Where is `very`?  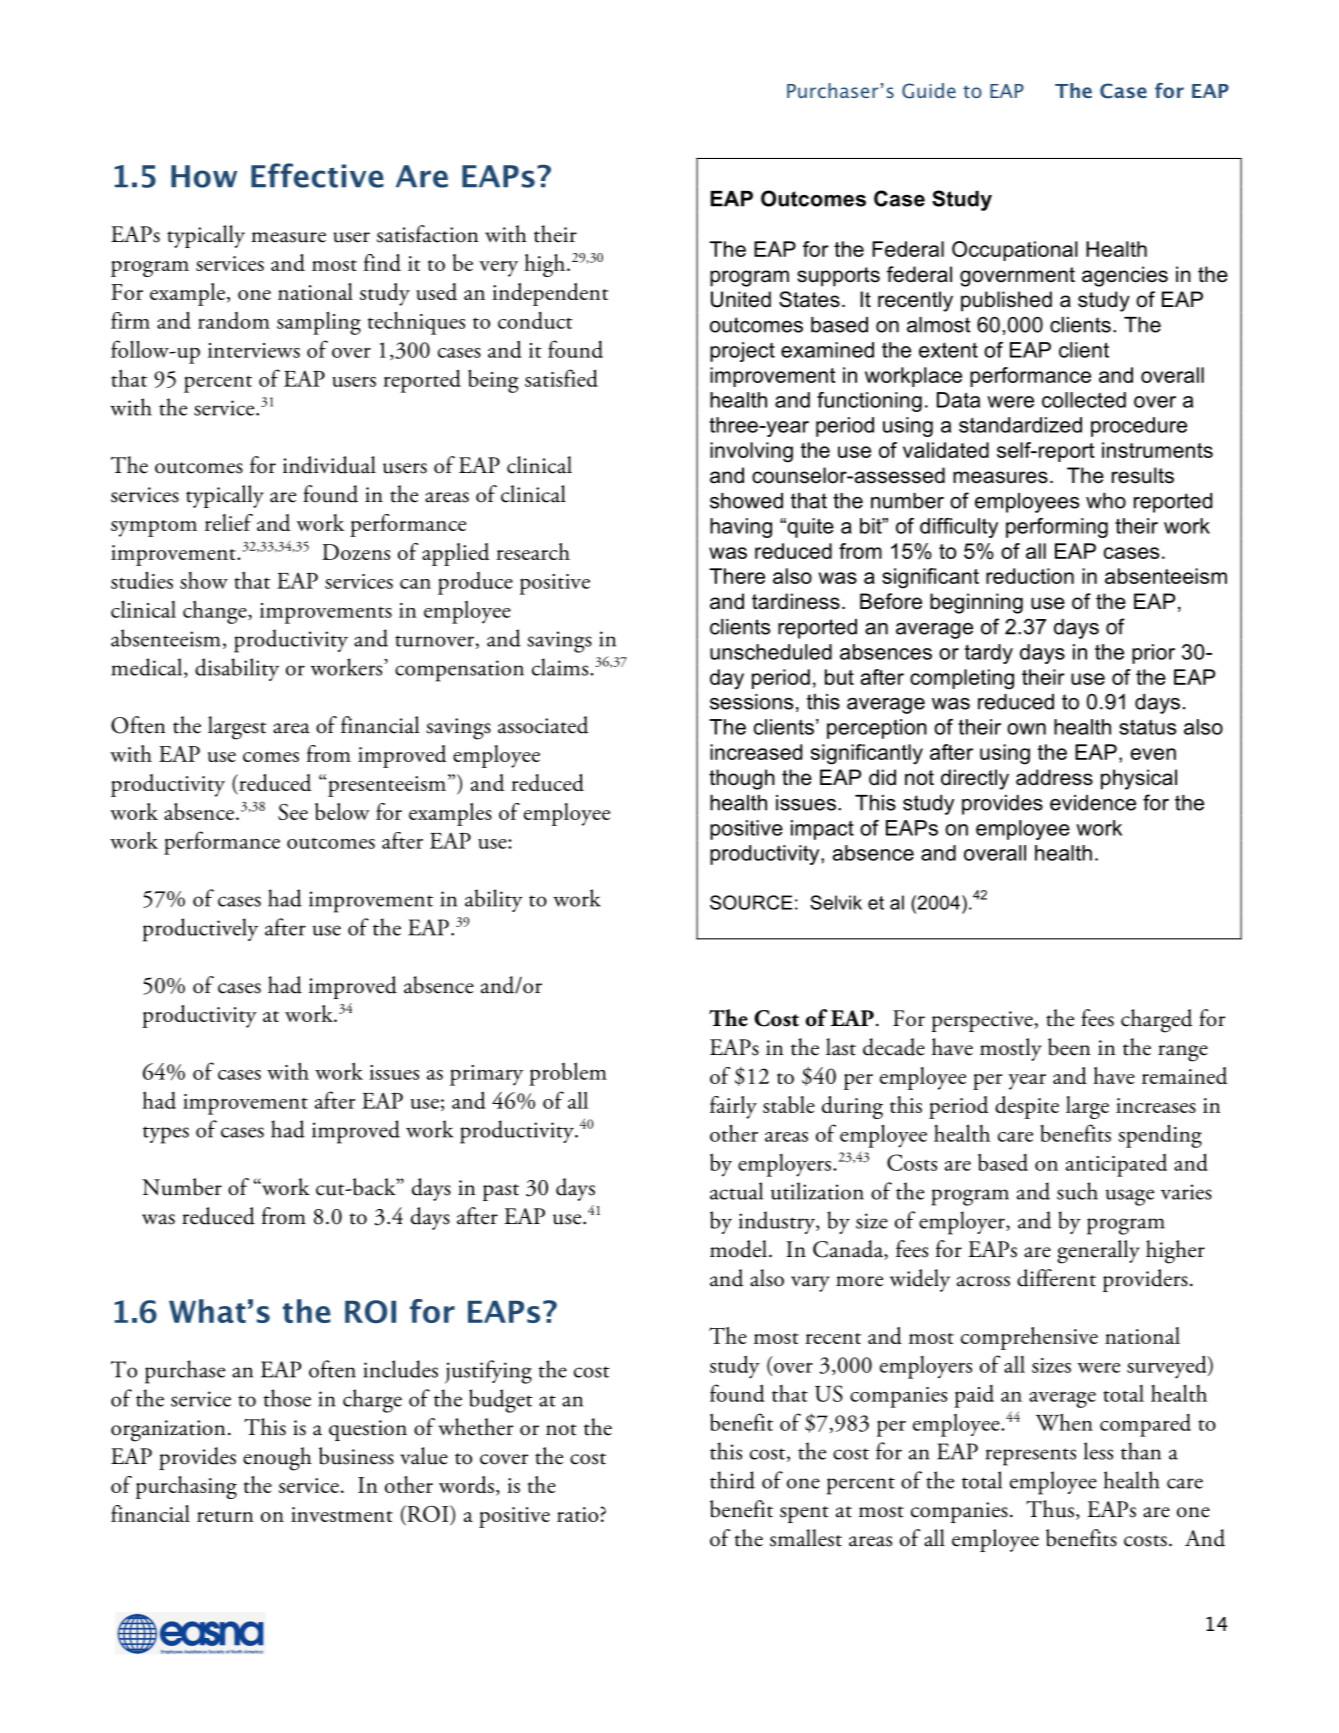 very is located at coordinates (498, 269).
